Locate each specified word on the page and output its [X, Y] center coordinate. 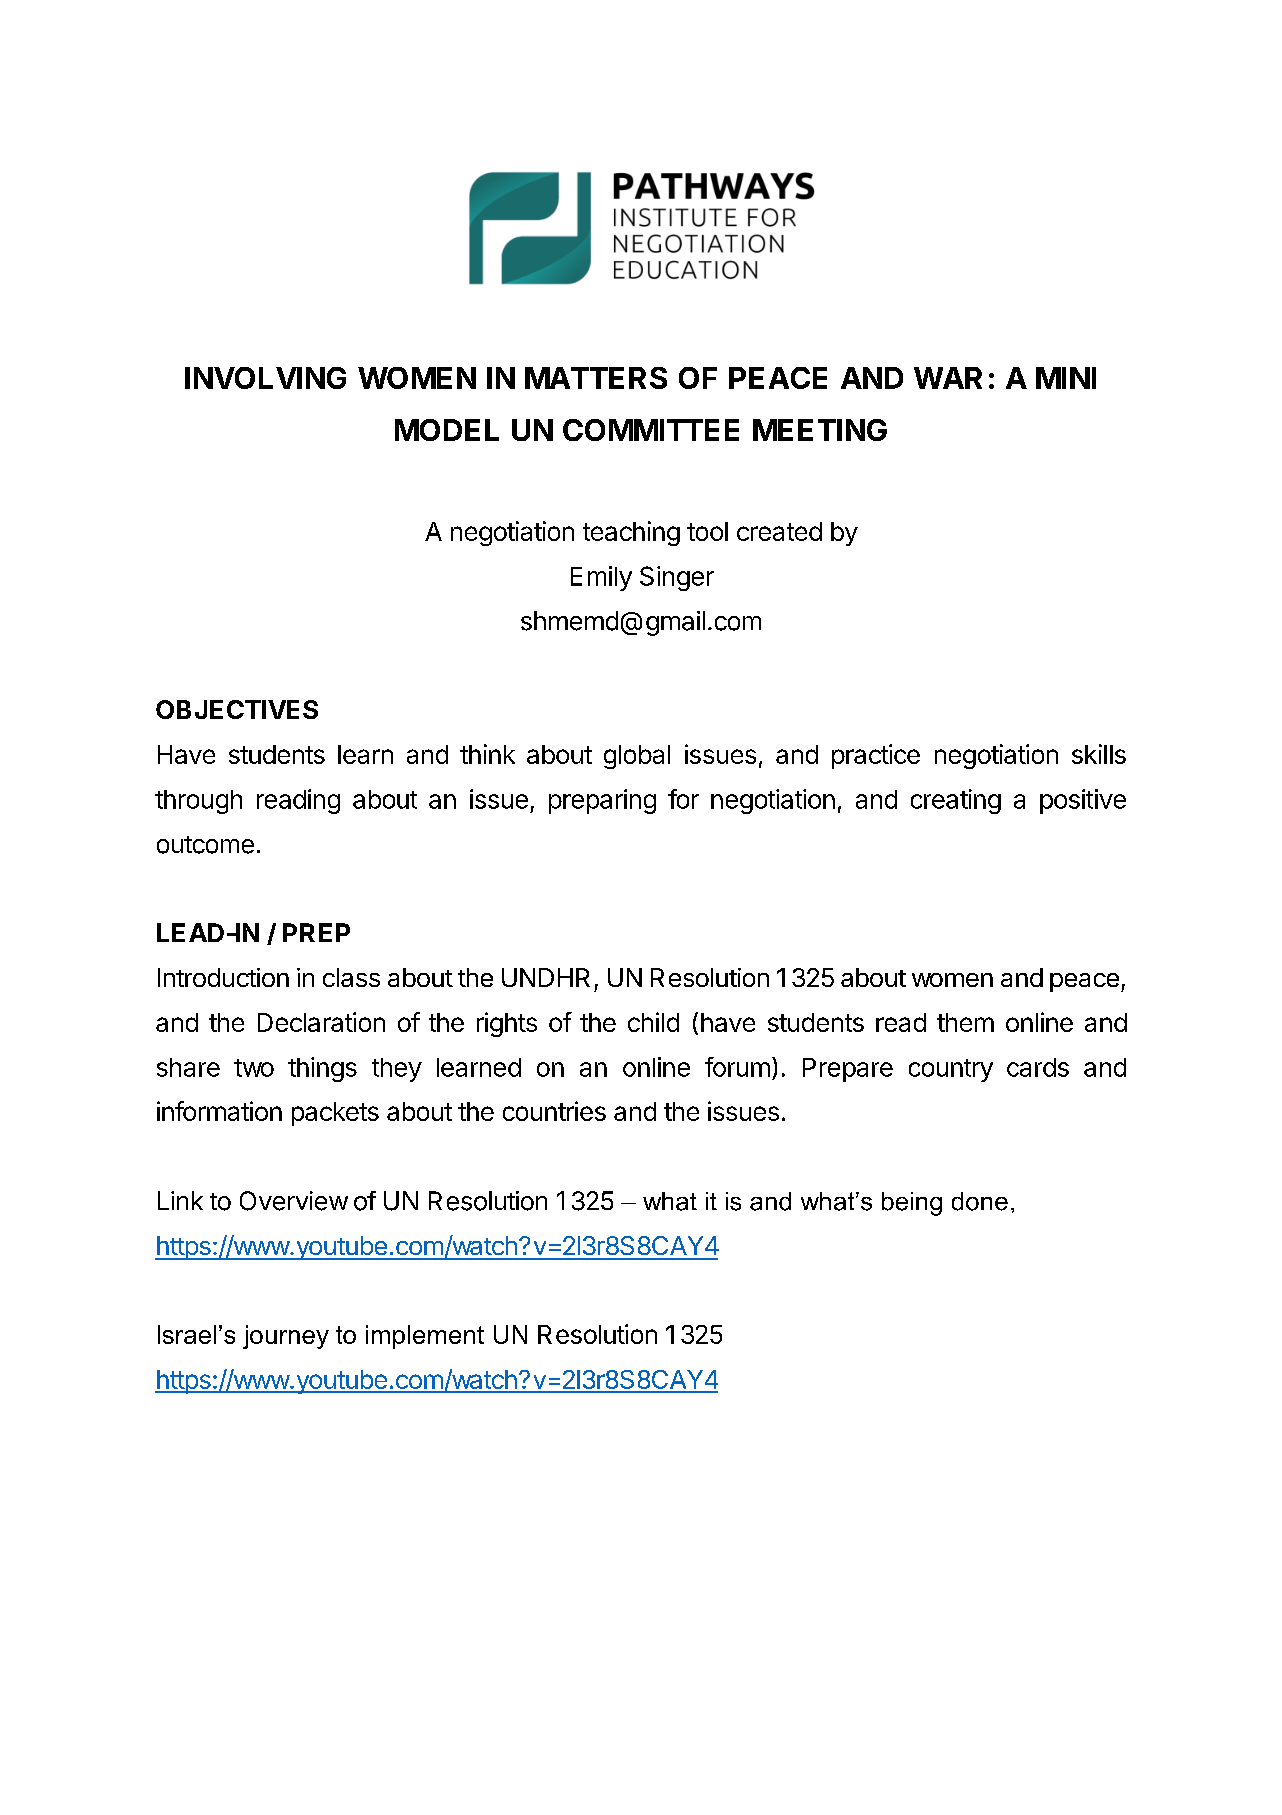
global [637, 757]
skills [1099, 754]
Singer [677, 578]
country [951, 1070]
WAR [948, 378]
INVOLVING [265, 378]
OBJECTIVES [237, 709]
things [322, 1069]
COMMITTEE [651, 430]
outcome [205, 845]
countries [554, 1111]
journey [286, 1337]
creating [956, 801]
